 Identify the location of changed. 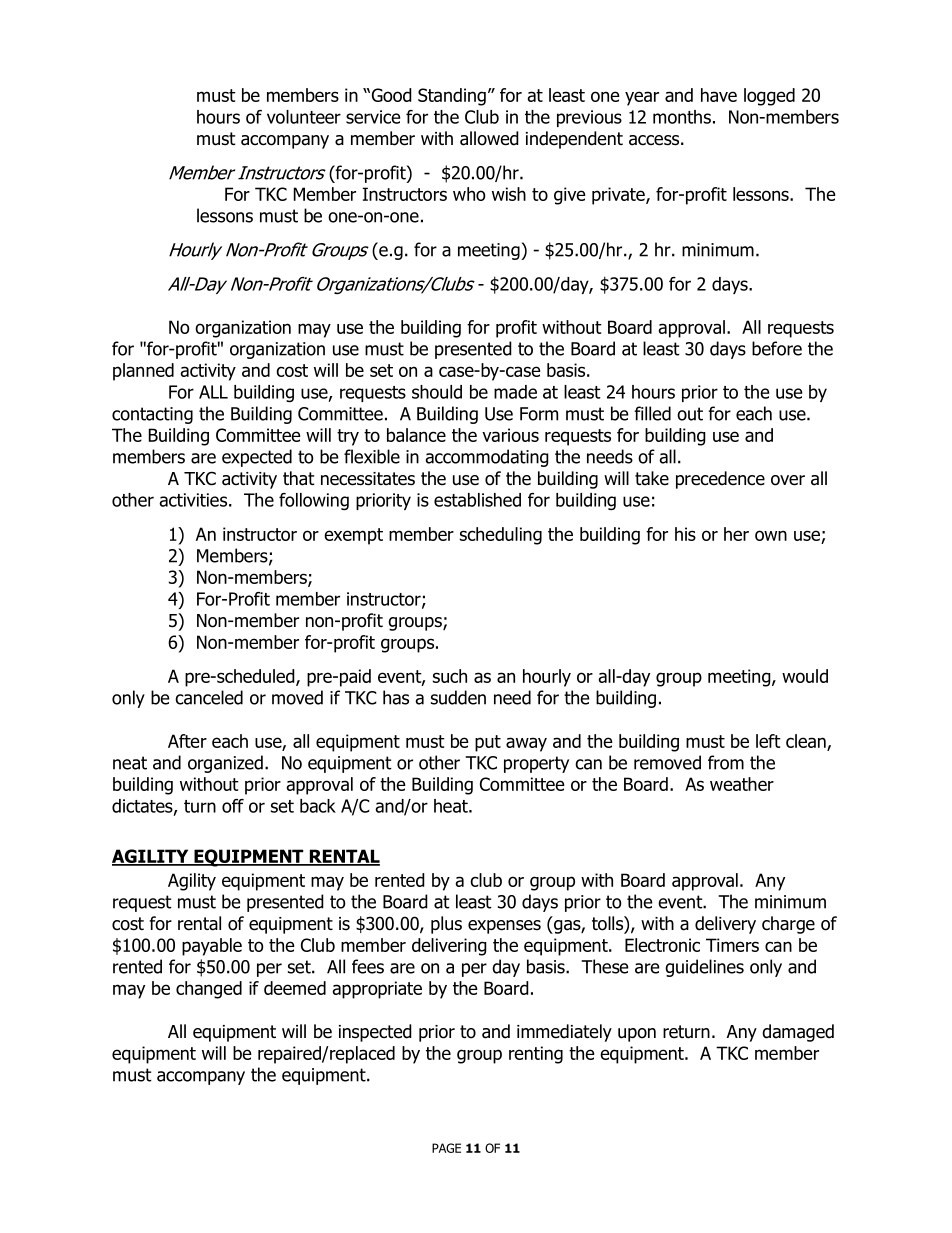
(209, 990).
